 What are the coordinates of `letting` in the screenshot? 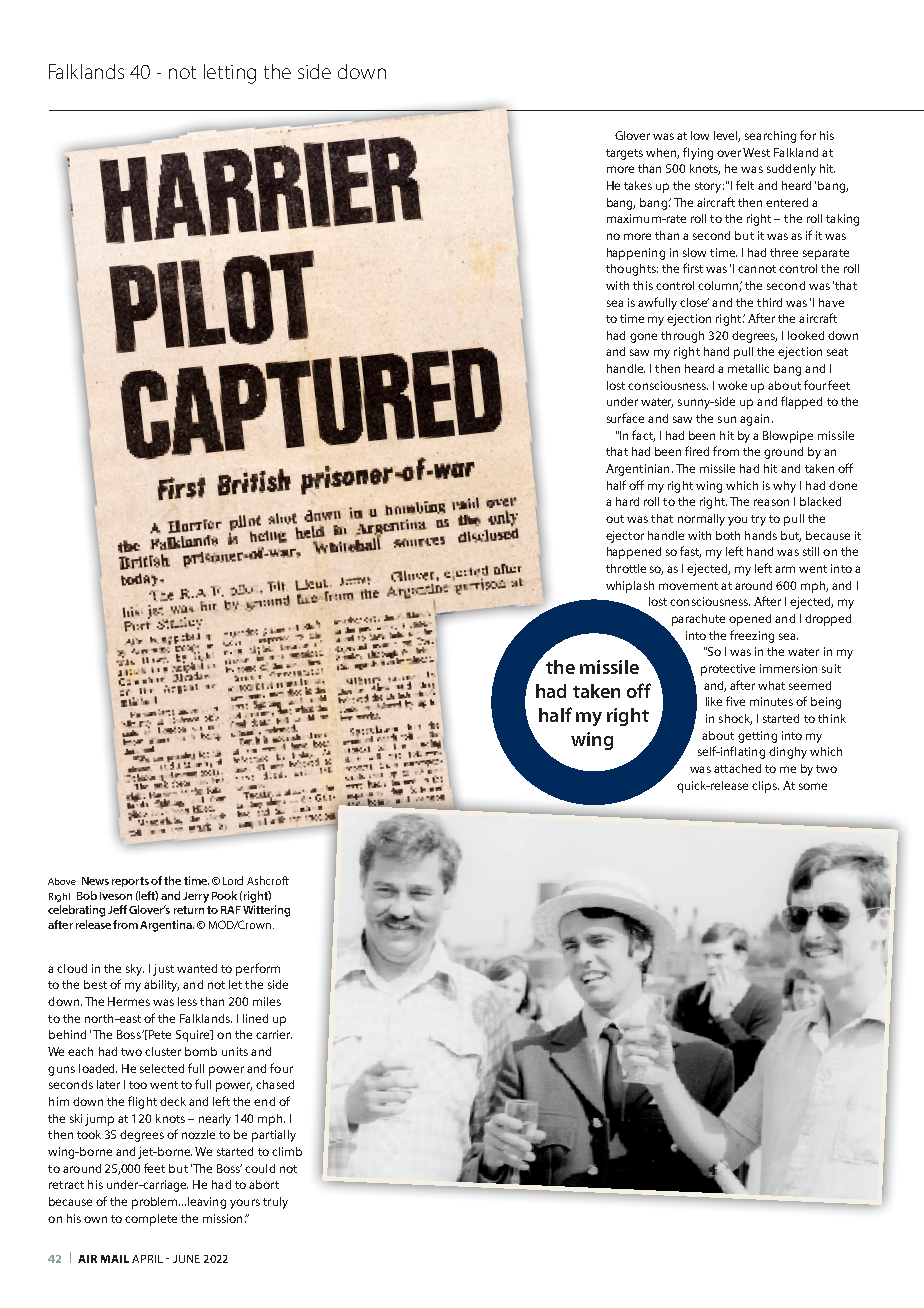 It's located at (230, 74).
